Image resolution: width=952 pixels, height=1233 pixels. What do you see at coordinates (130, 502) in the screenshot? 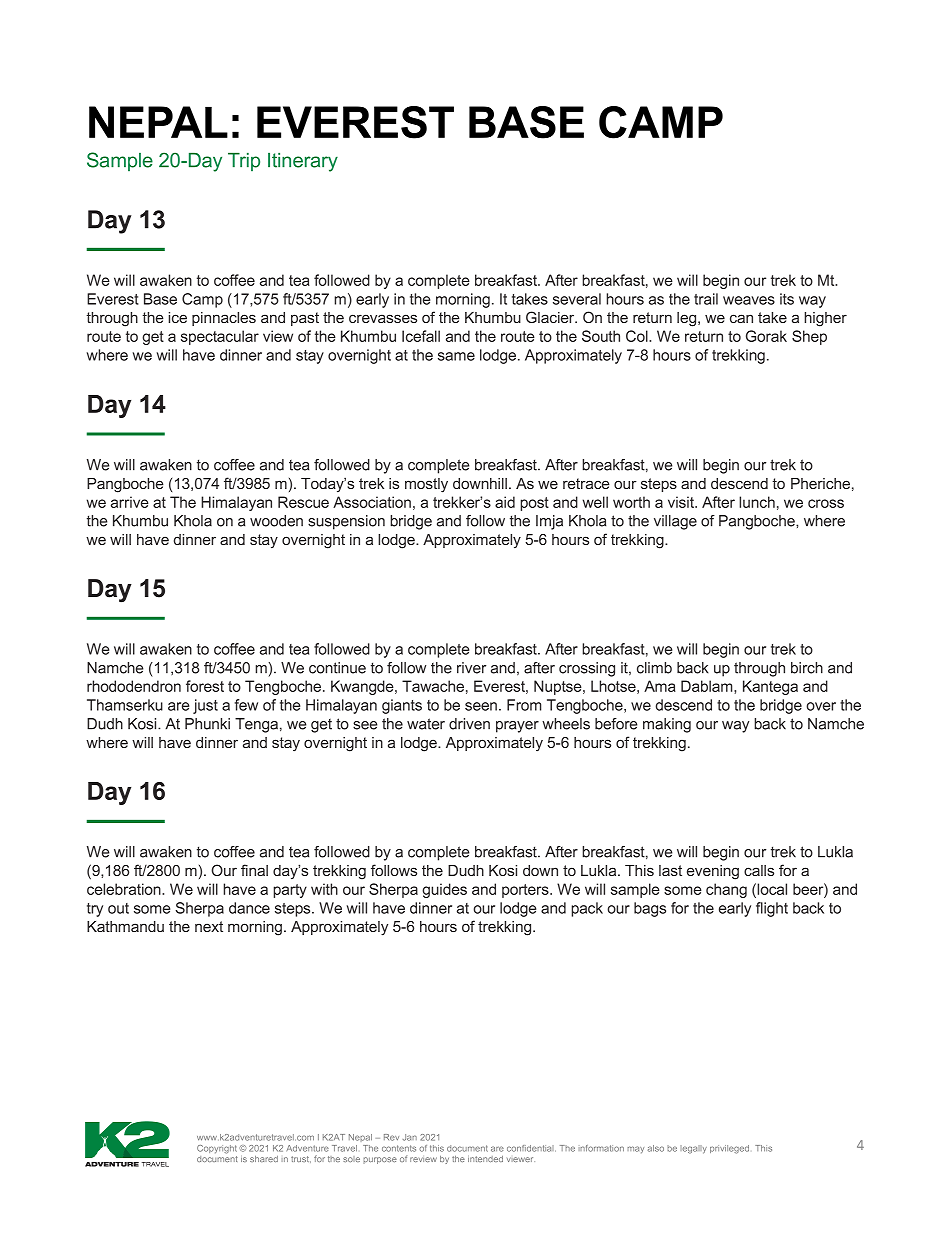
I see `arrive` at bounding box center [130, 502].
